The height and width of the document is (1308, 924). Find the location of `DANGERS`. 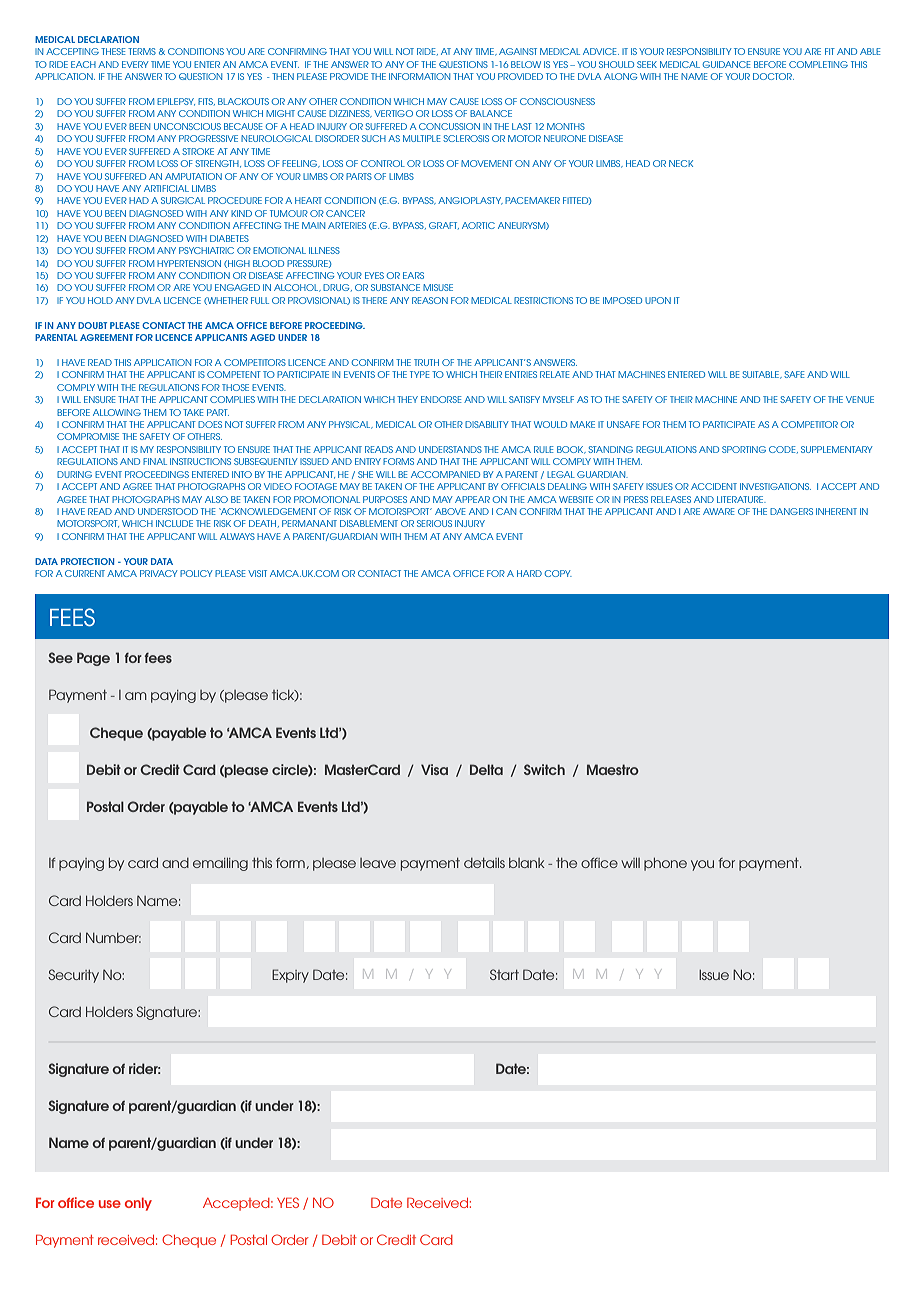

DANGERS is located at coordinates (791, 511).
